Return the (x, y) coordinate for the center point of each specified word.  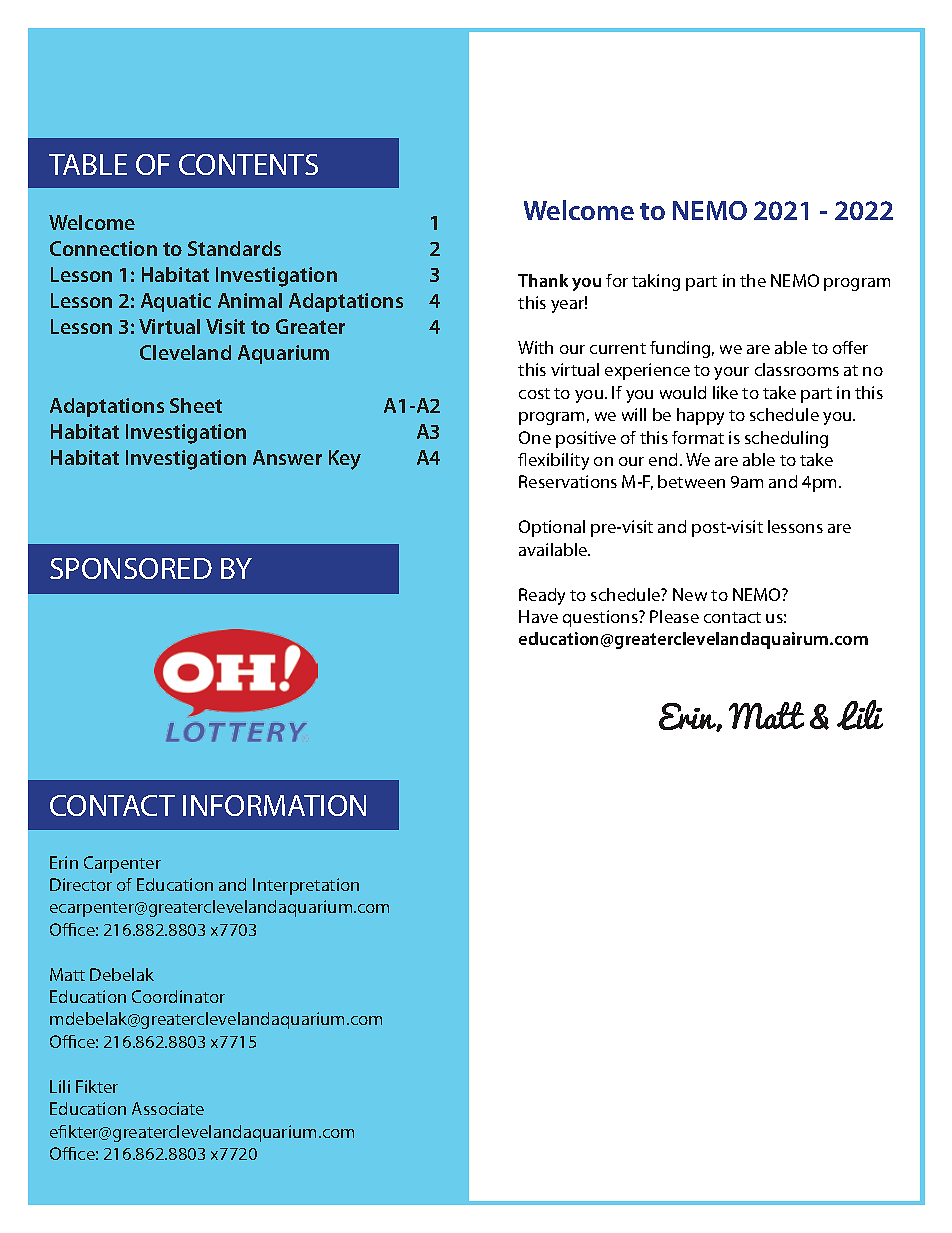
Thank (543, 280)
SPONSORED (131, 568)
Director (81, 884)
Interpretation (306, 886)
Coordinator (178, 996)
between (691, 481)
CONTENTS (248, 164)
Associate (168, 1108)
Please (674, 616)
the (753, 280)
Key (345, 460)
